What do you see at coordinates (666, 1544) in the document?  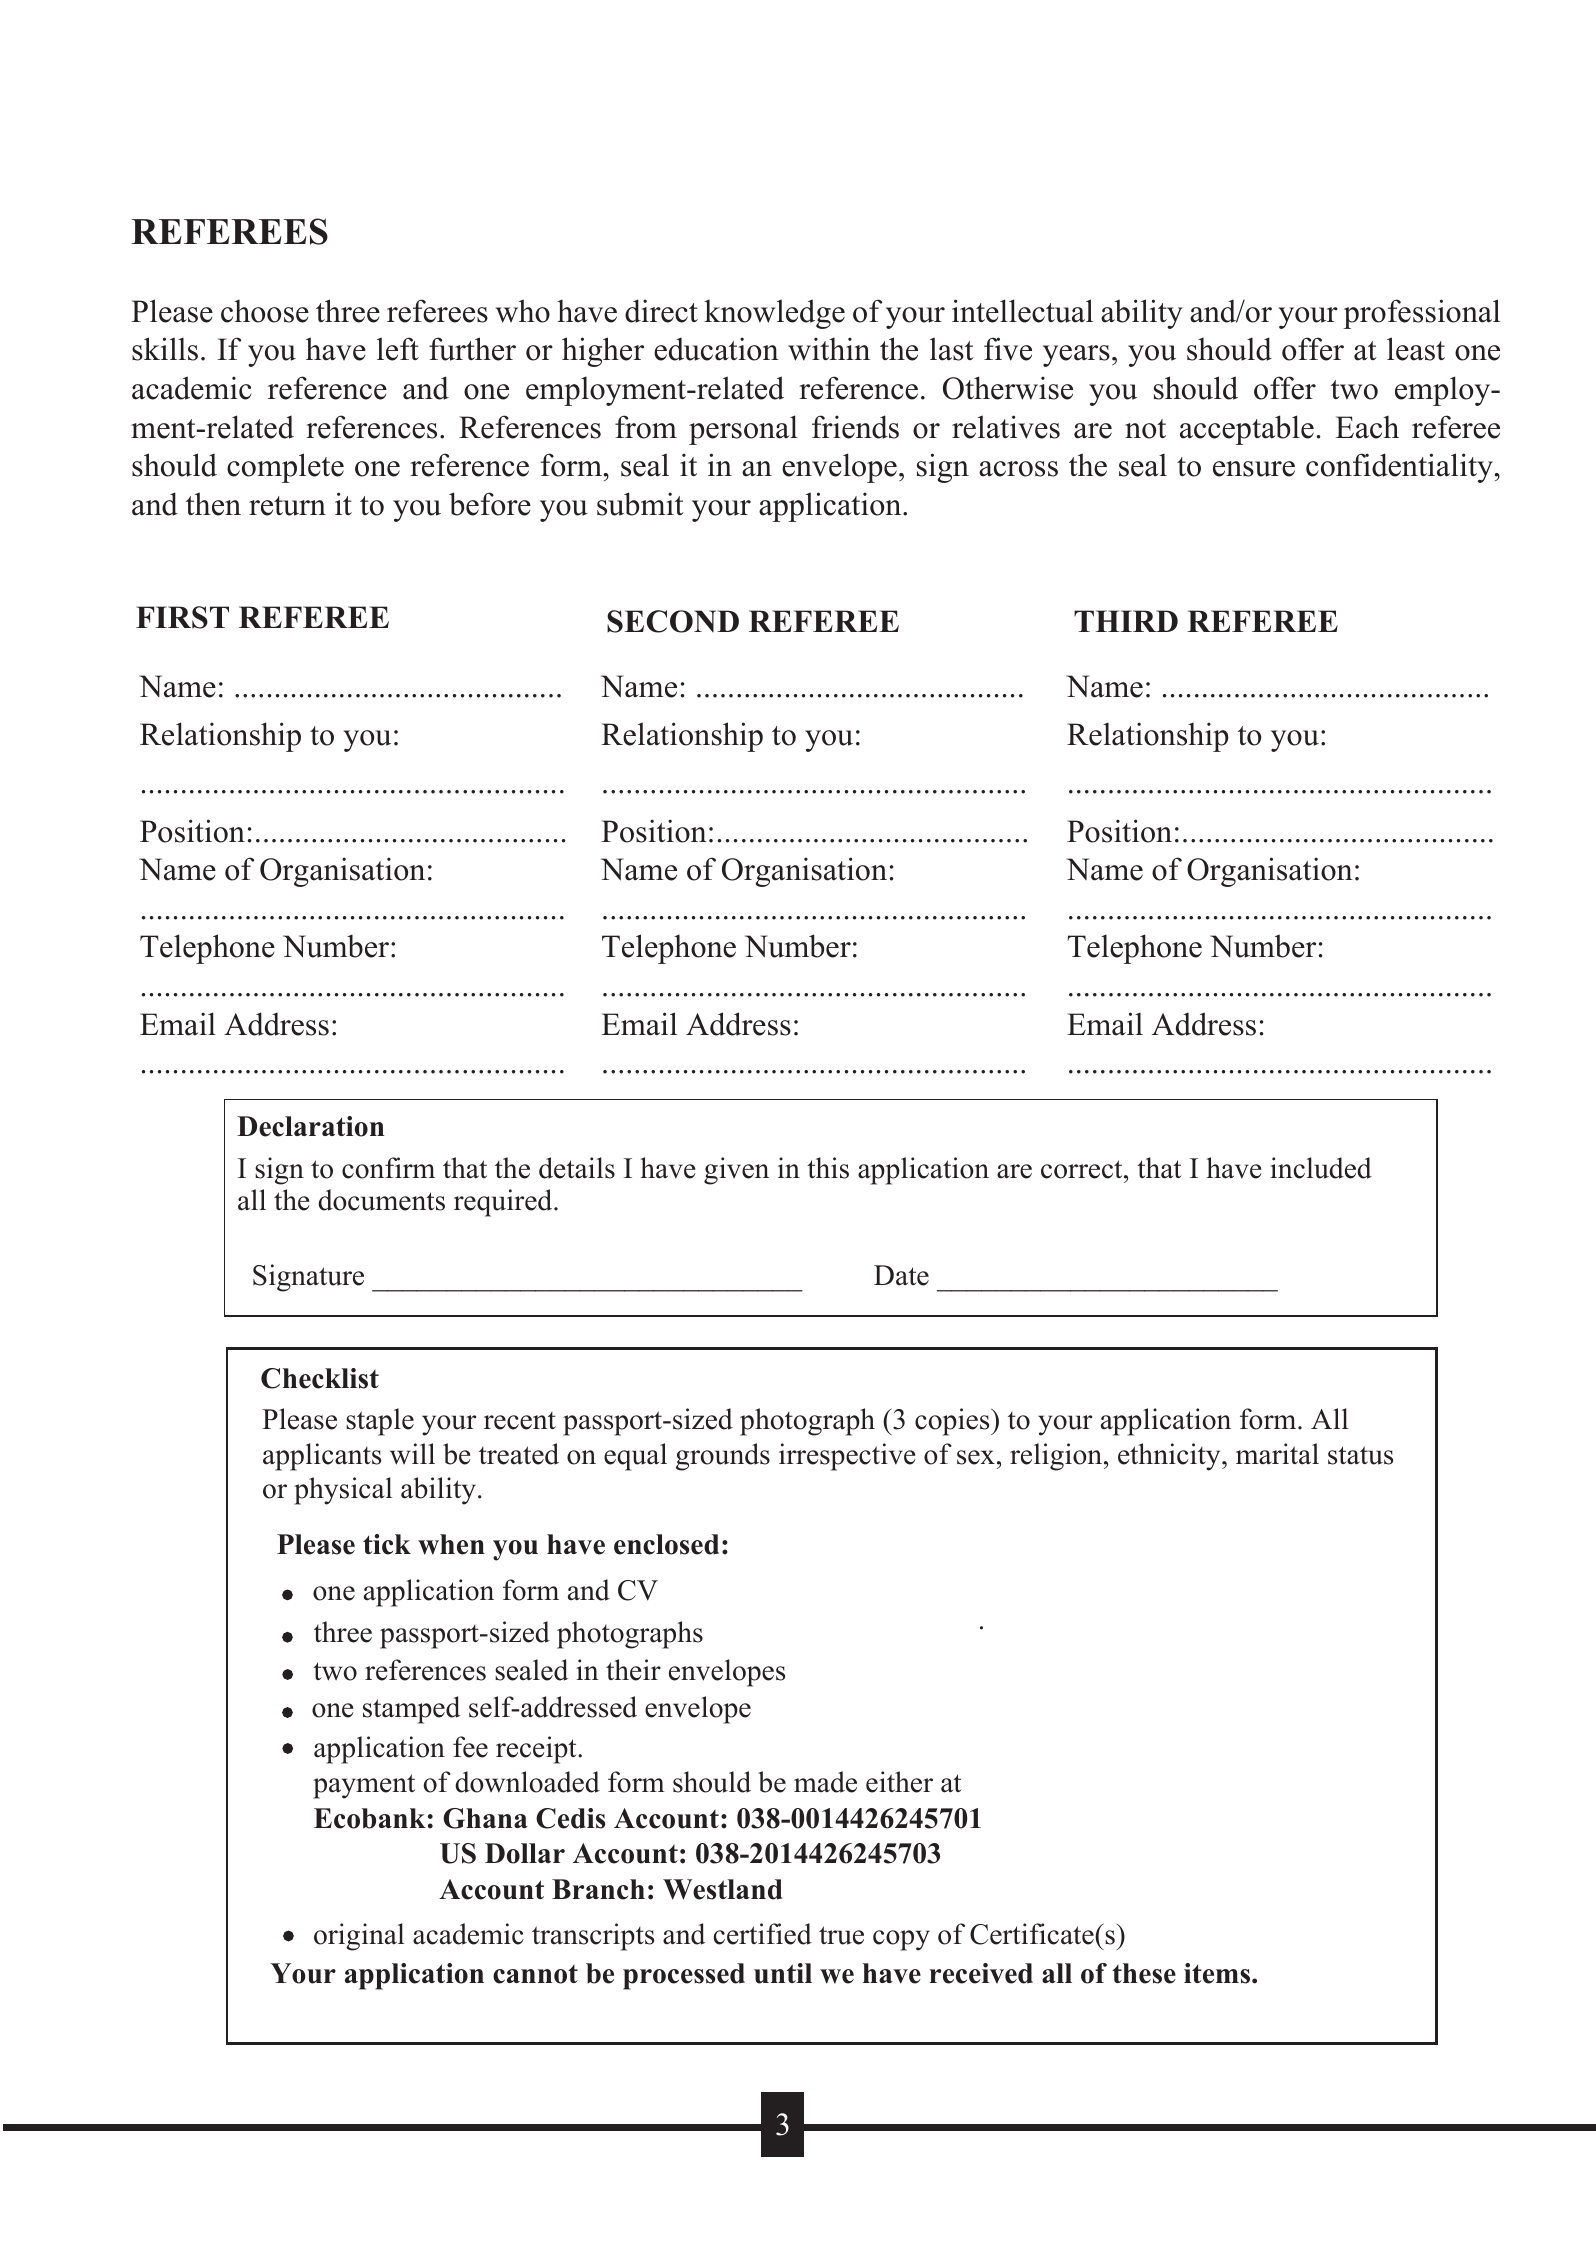 I see `enclosed` at bounding box center [666, 1544].
